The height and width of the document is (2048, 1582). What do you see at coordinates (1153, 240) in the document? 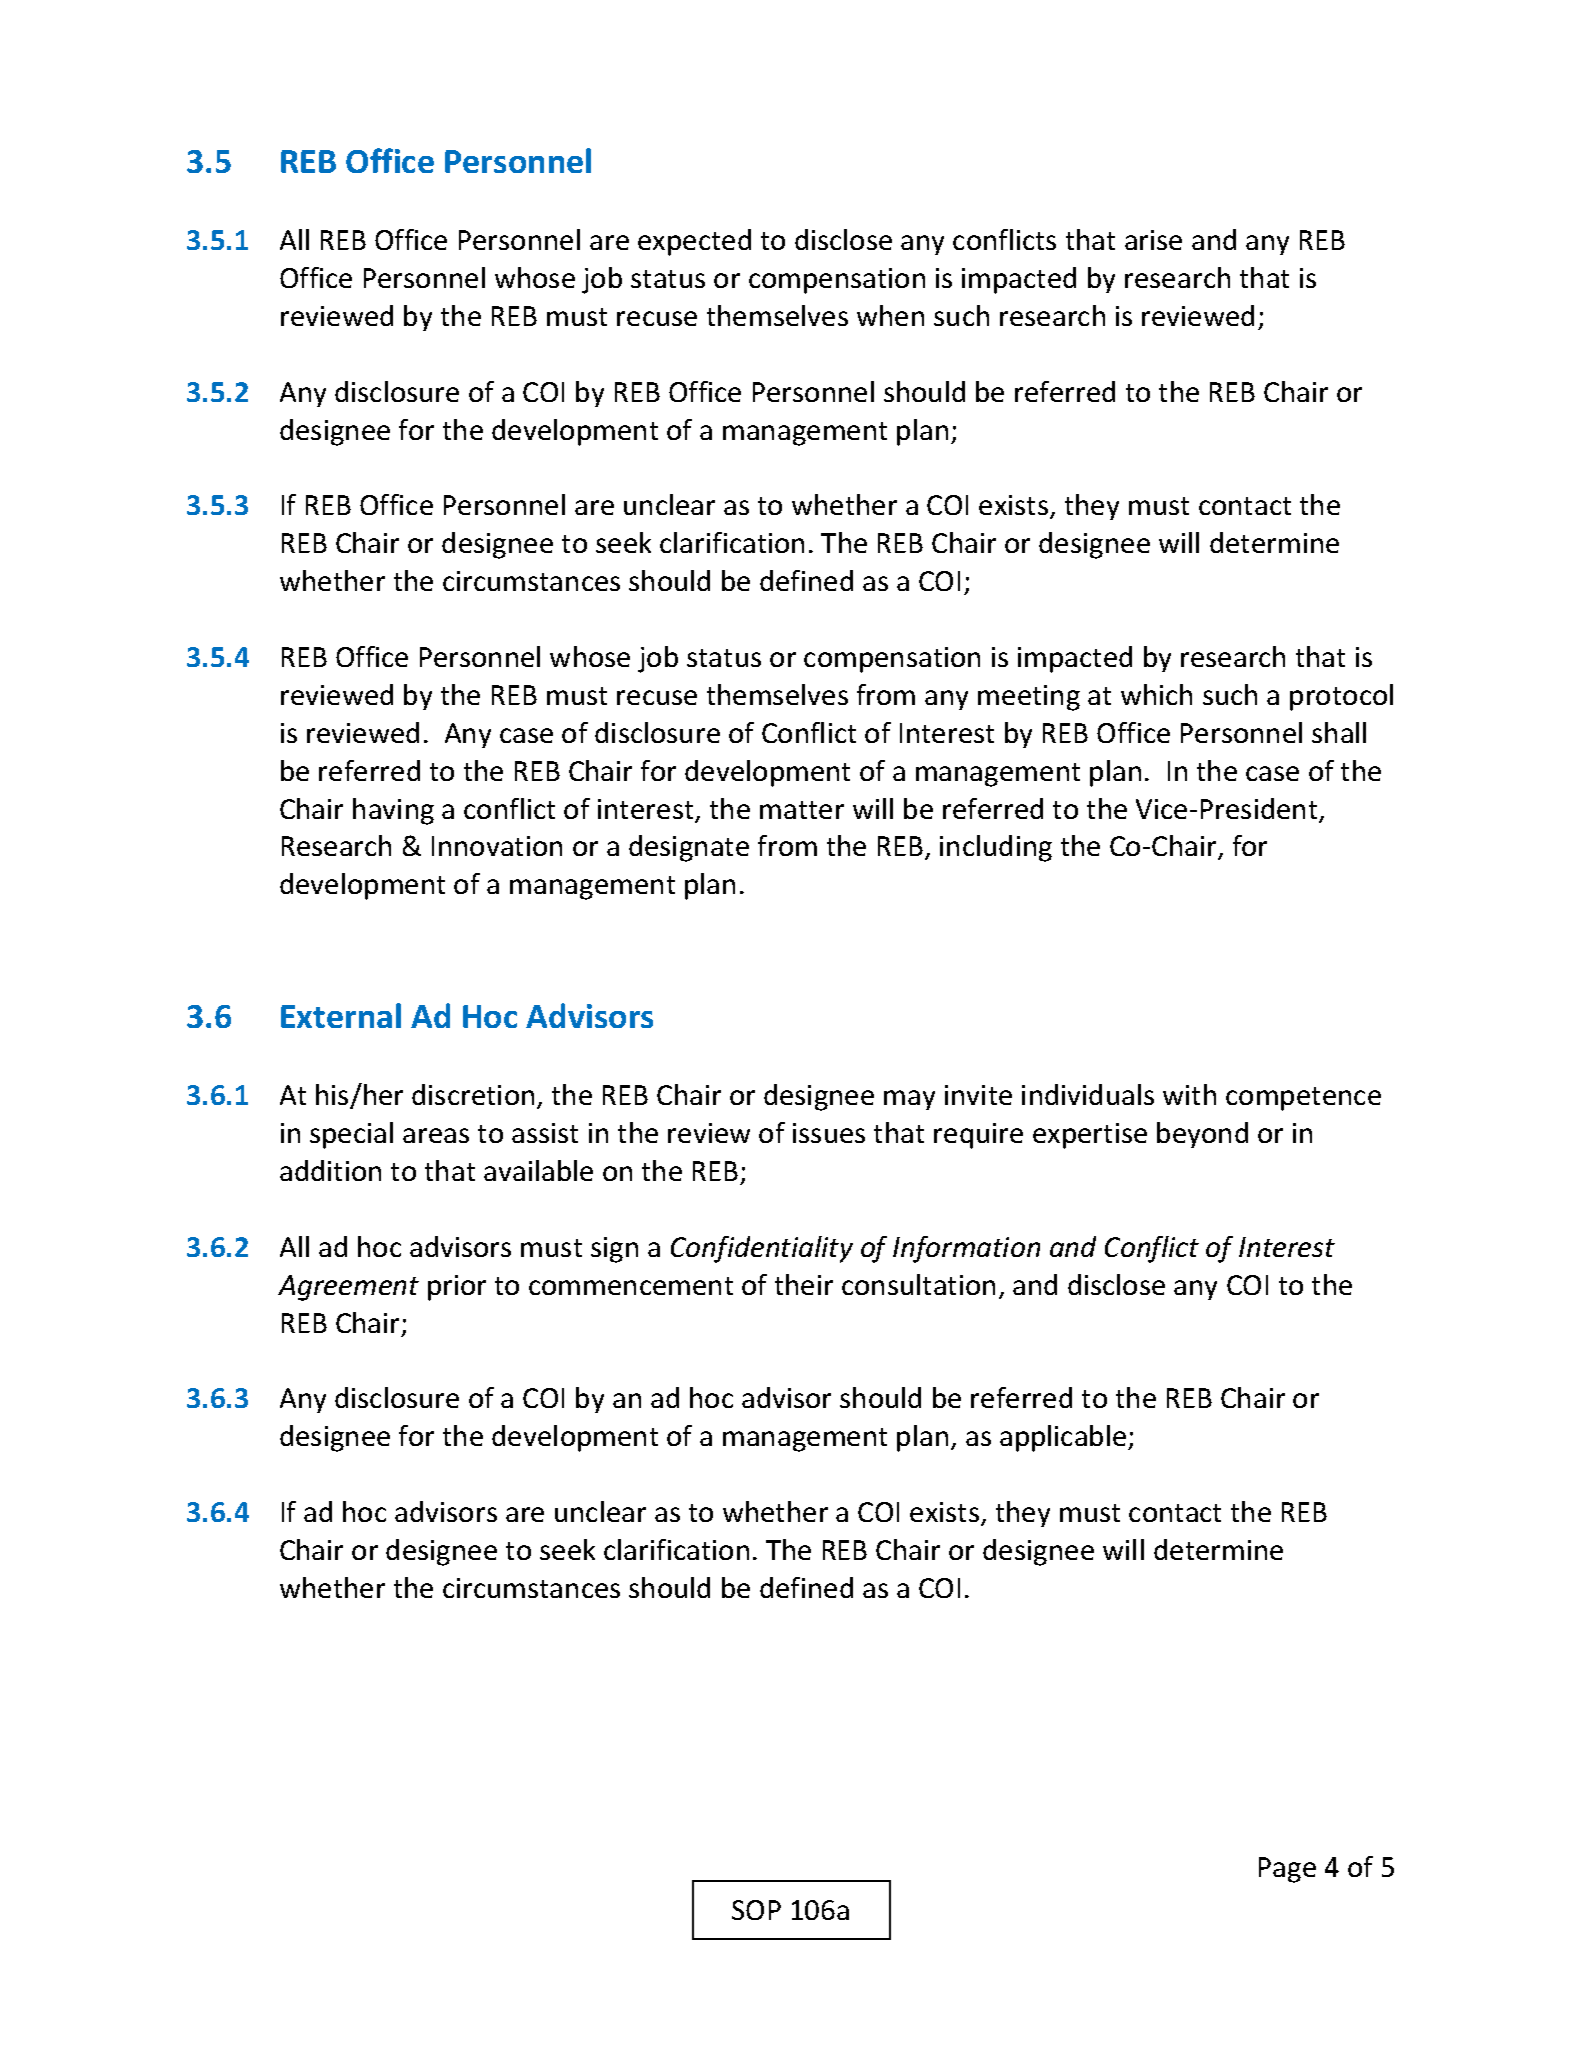
I see `arise` at bounding box center [1153, 240].
